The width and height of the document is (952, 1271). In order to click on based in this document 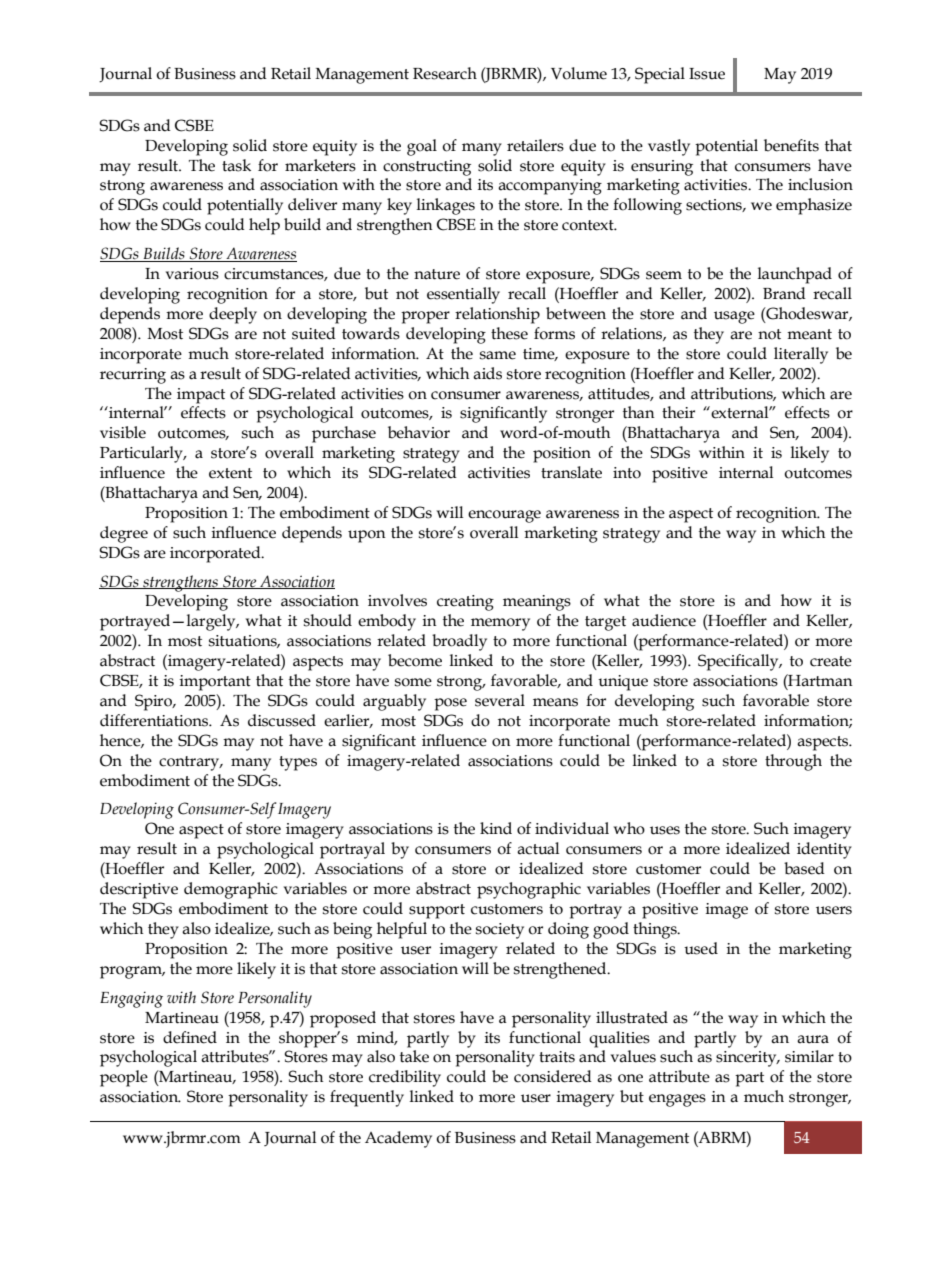, I will do `click(804, 868)`.
